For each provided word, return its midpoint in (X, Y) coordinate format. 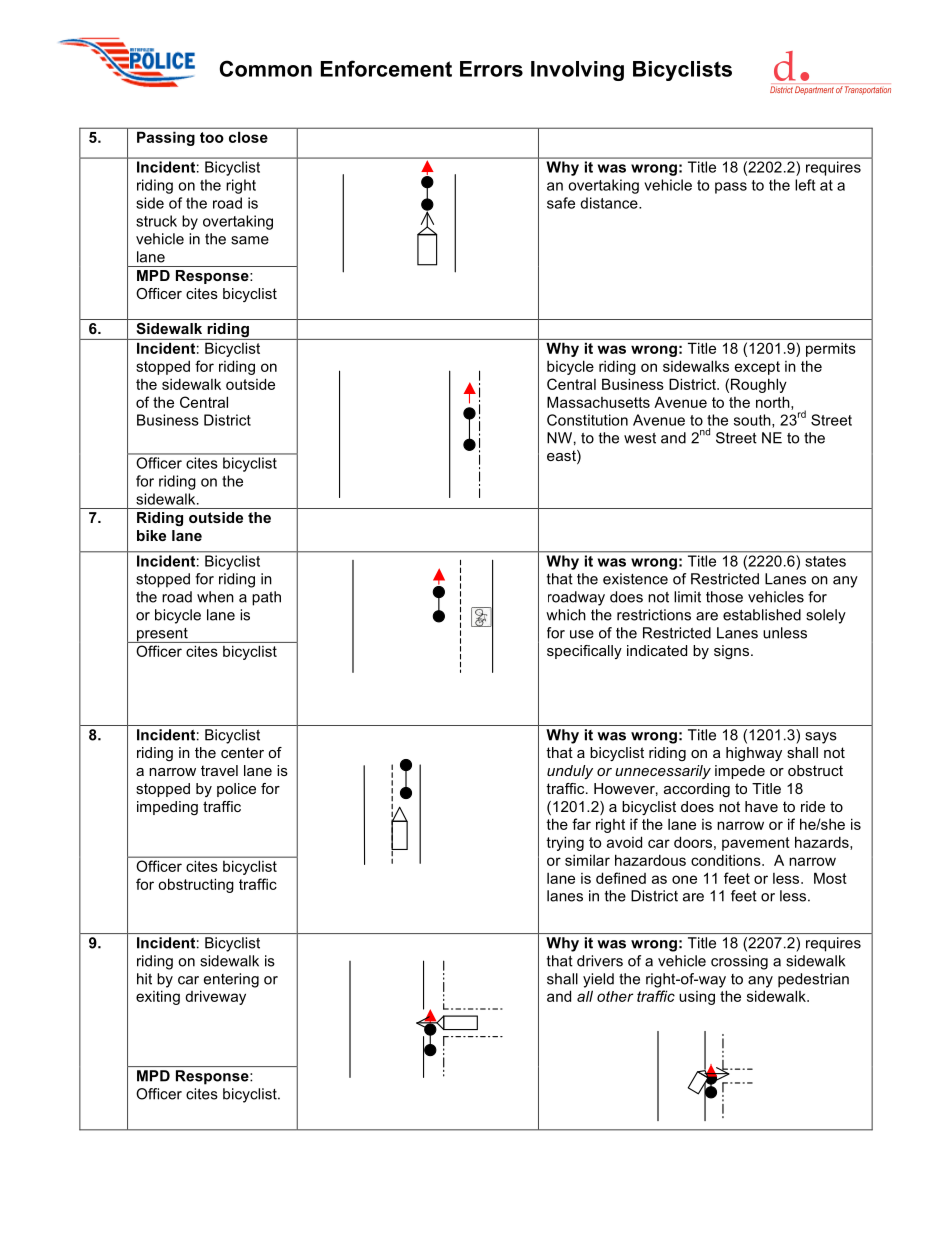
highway (754, 754)
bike (151, 535)
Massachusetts (598, 402)
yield (598, 980)
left (805, 185)
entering (231, 980)
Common (265, 68)
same (250, 240)
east (562, 457)
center (242, 752)
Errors (491, 69)
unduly (570, 772)
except (757, 368)
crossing (739, 962)
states (825, 561)
